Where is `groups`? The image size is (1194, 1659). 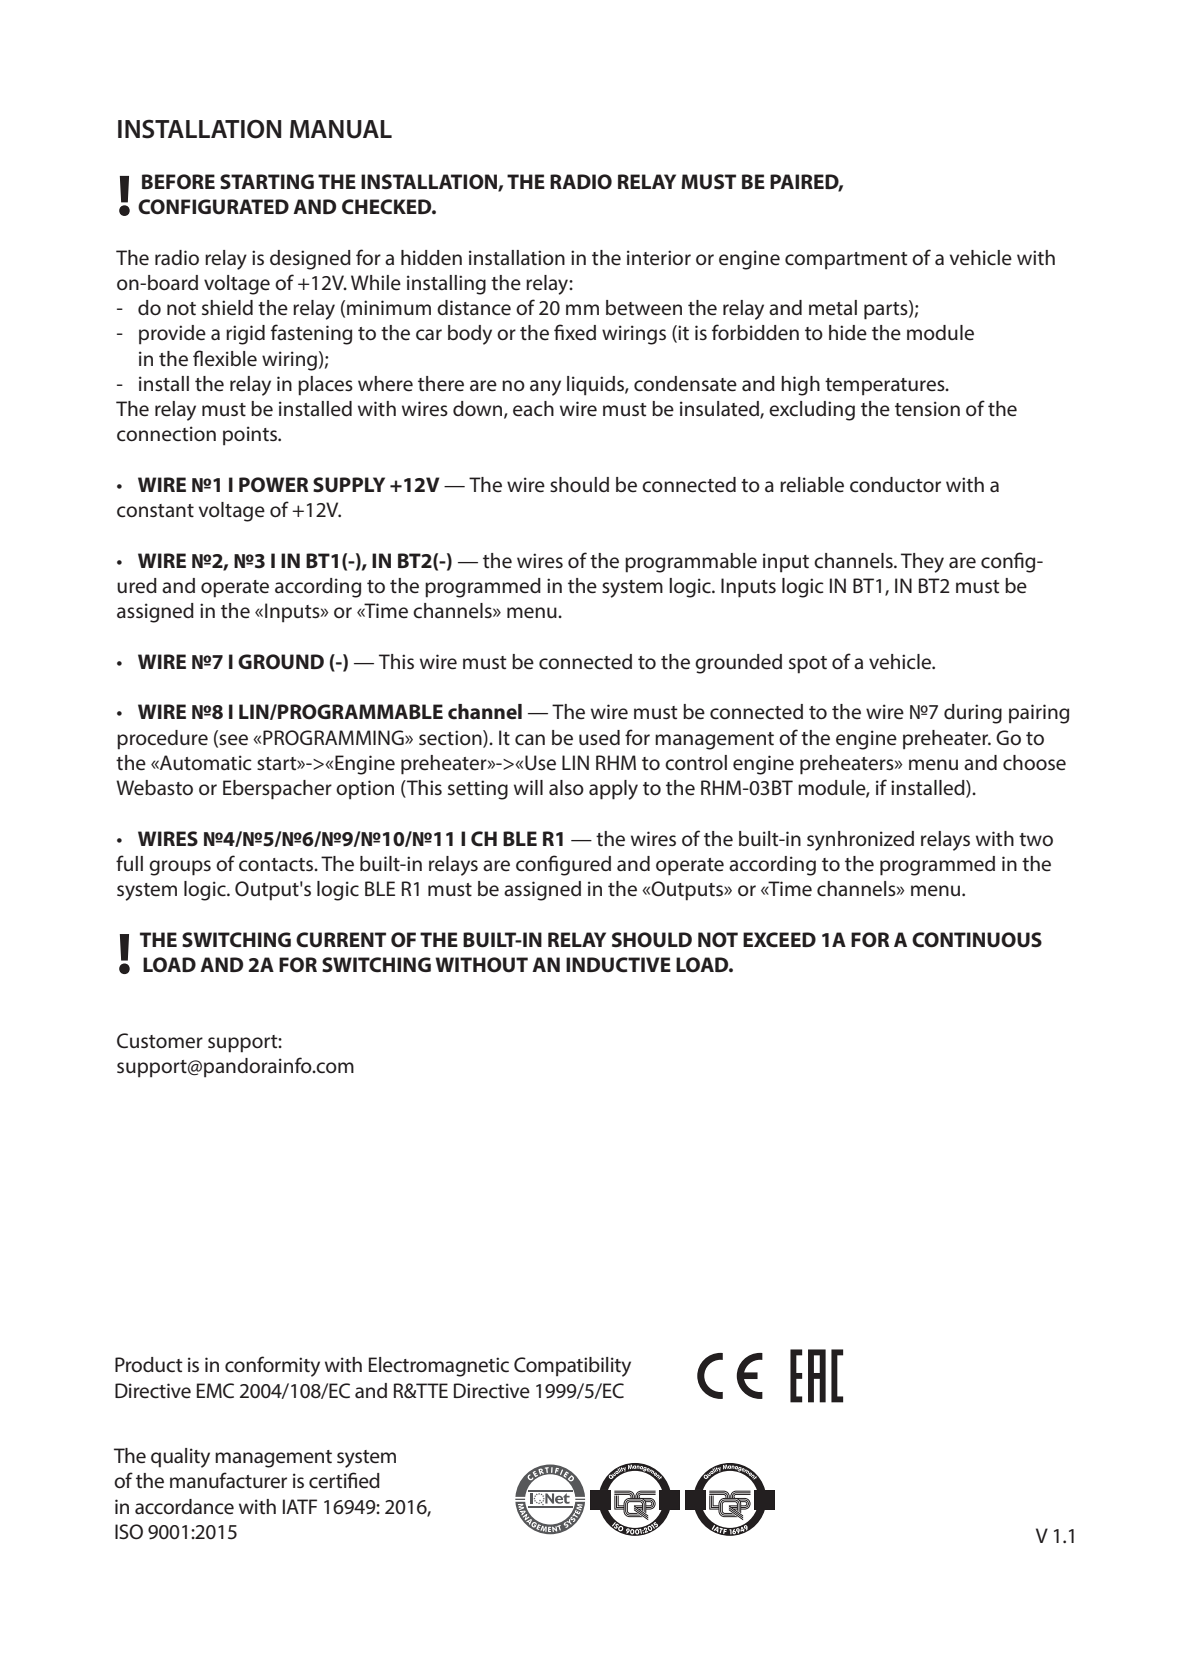 groups is located at coordinates (180, 868).
